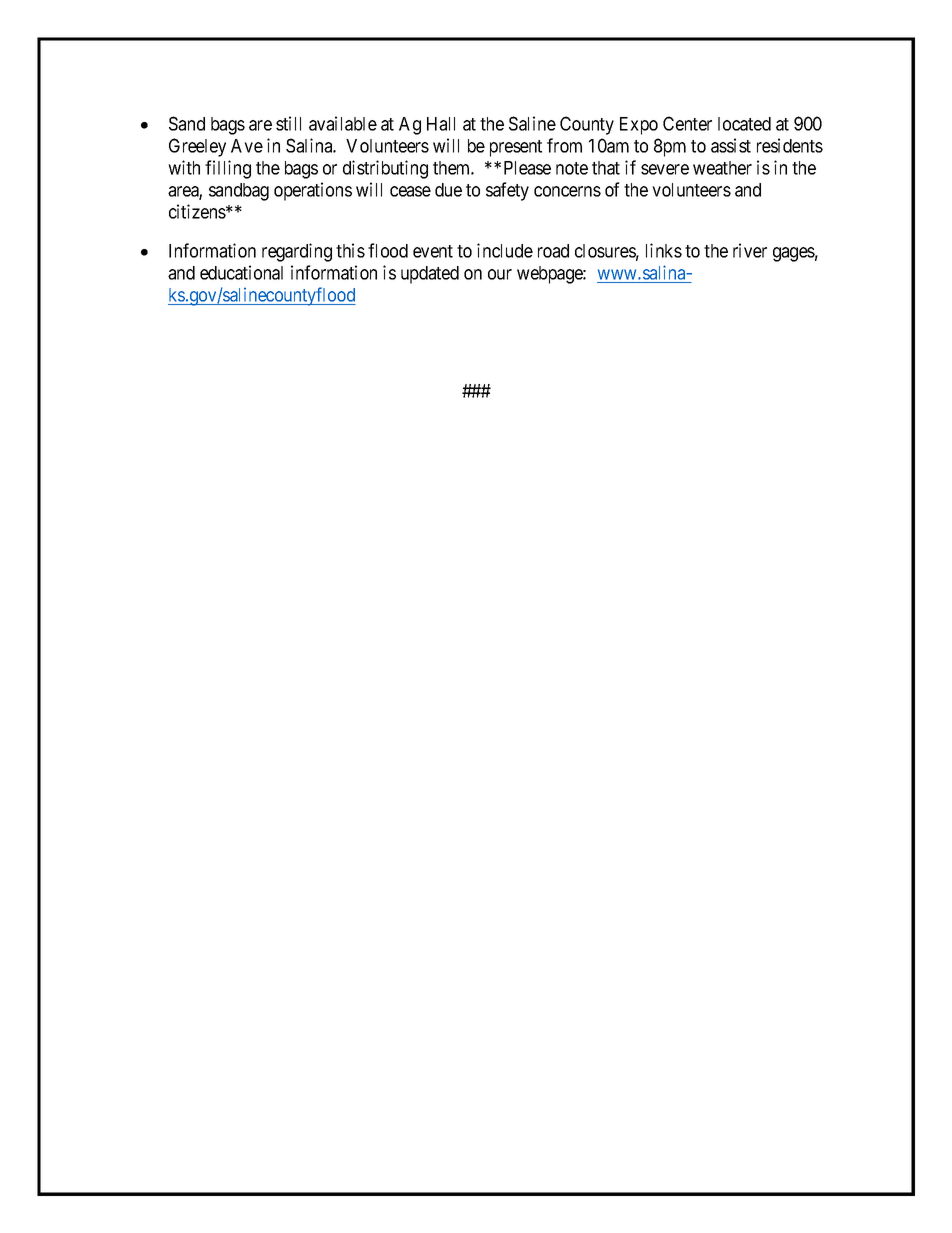 This image has width=952, height=1233. I want to click on include, so click(505, 250).
